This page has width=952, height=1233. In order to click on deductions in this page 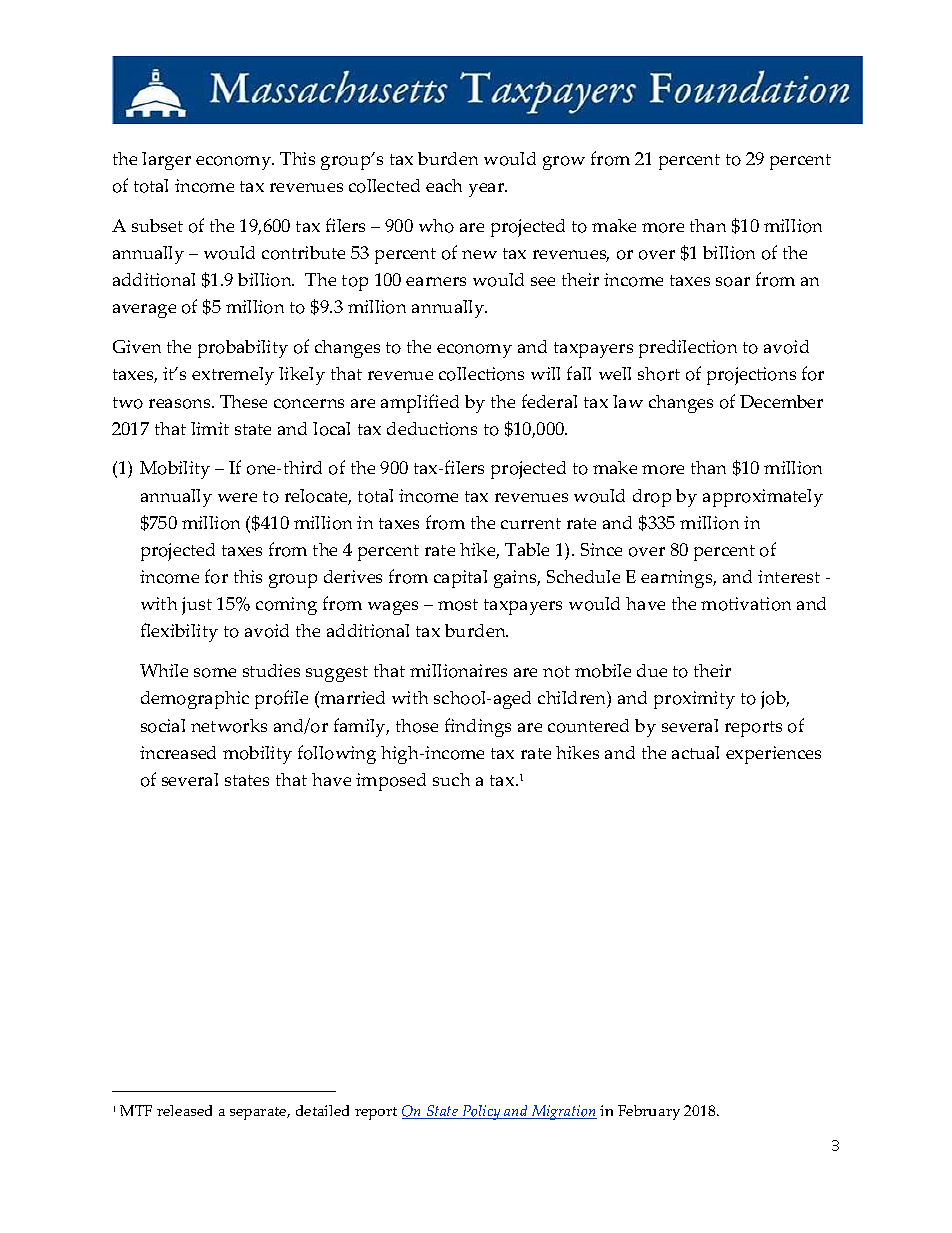, I will do `click(432, 429)`.
